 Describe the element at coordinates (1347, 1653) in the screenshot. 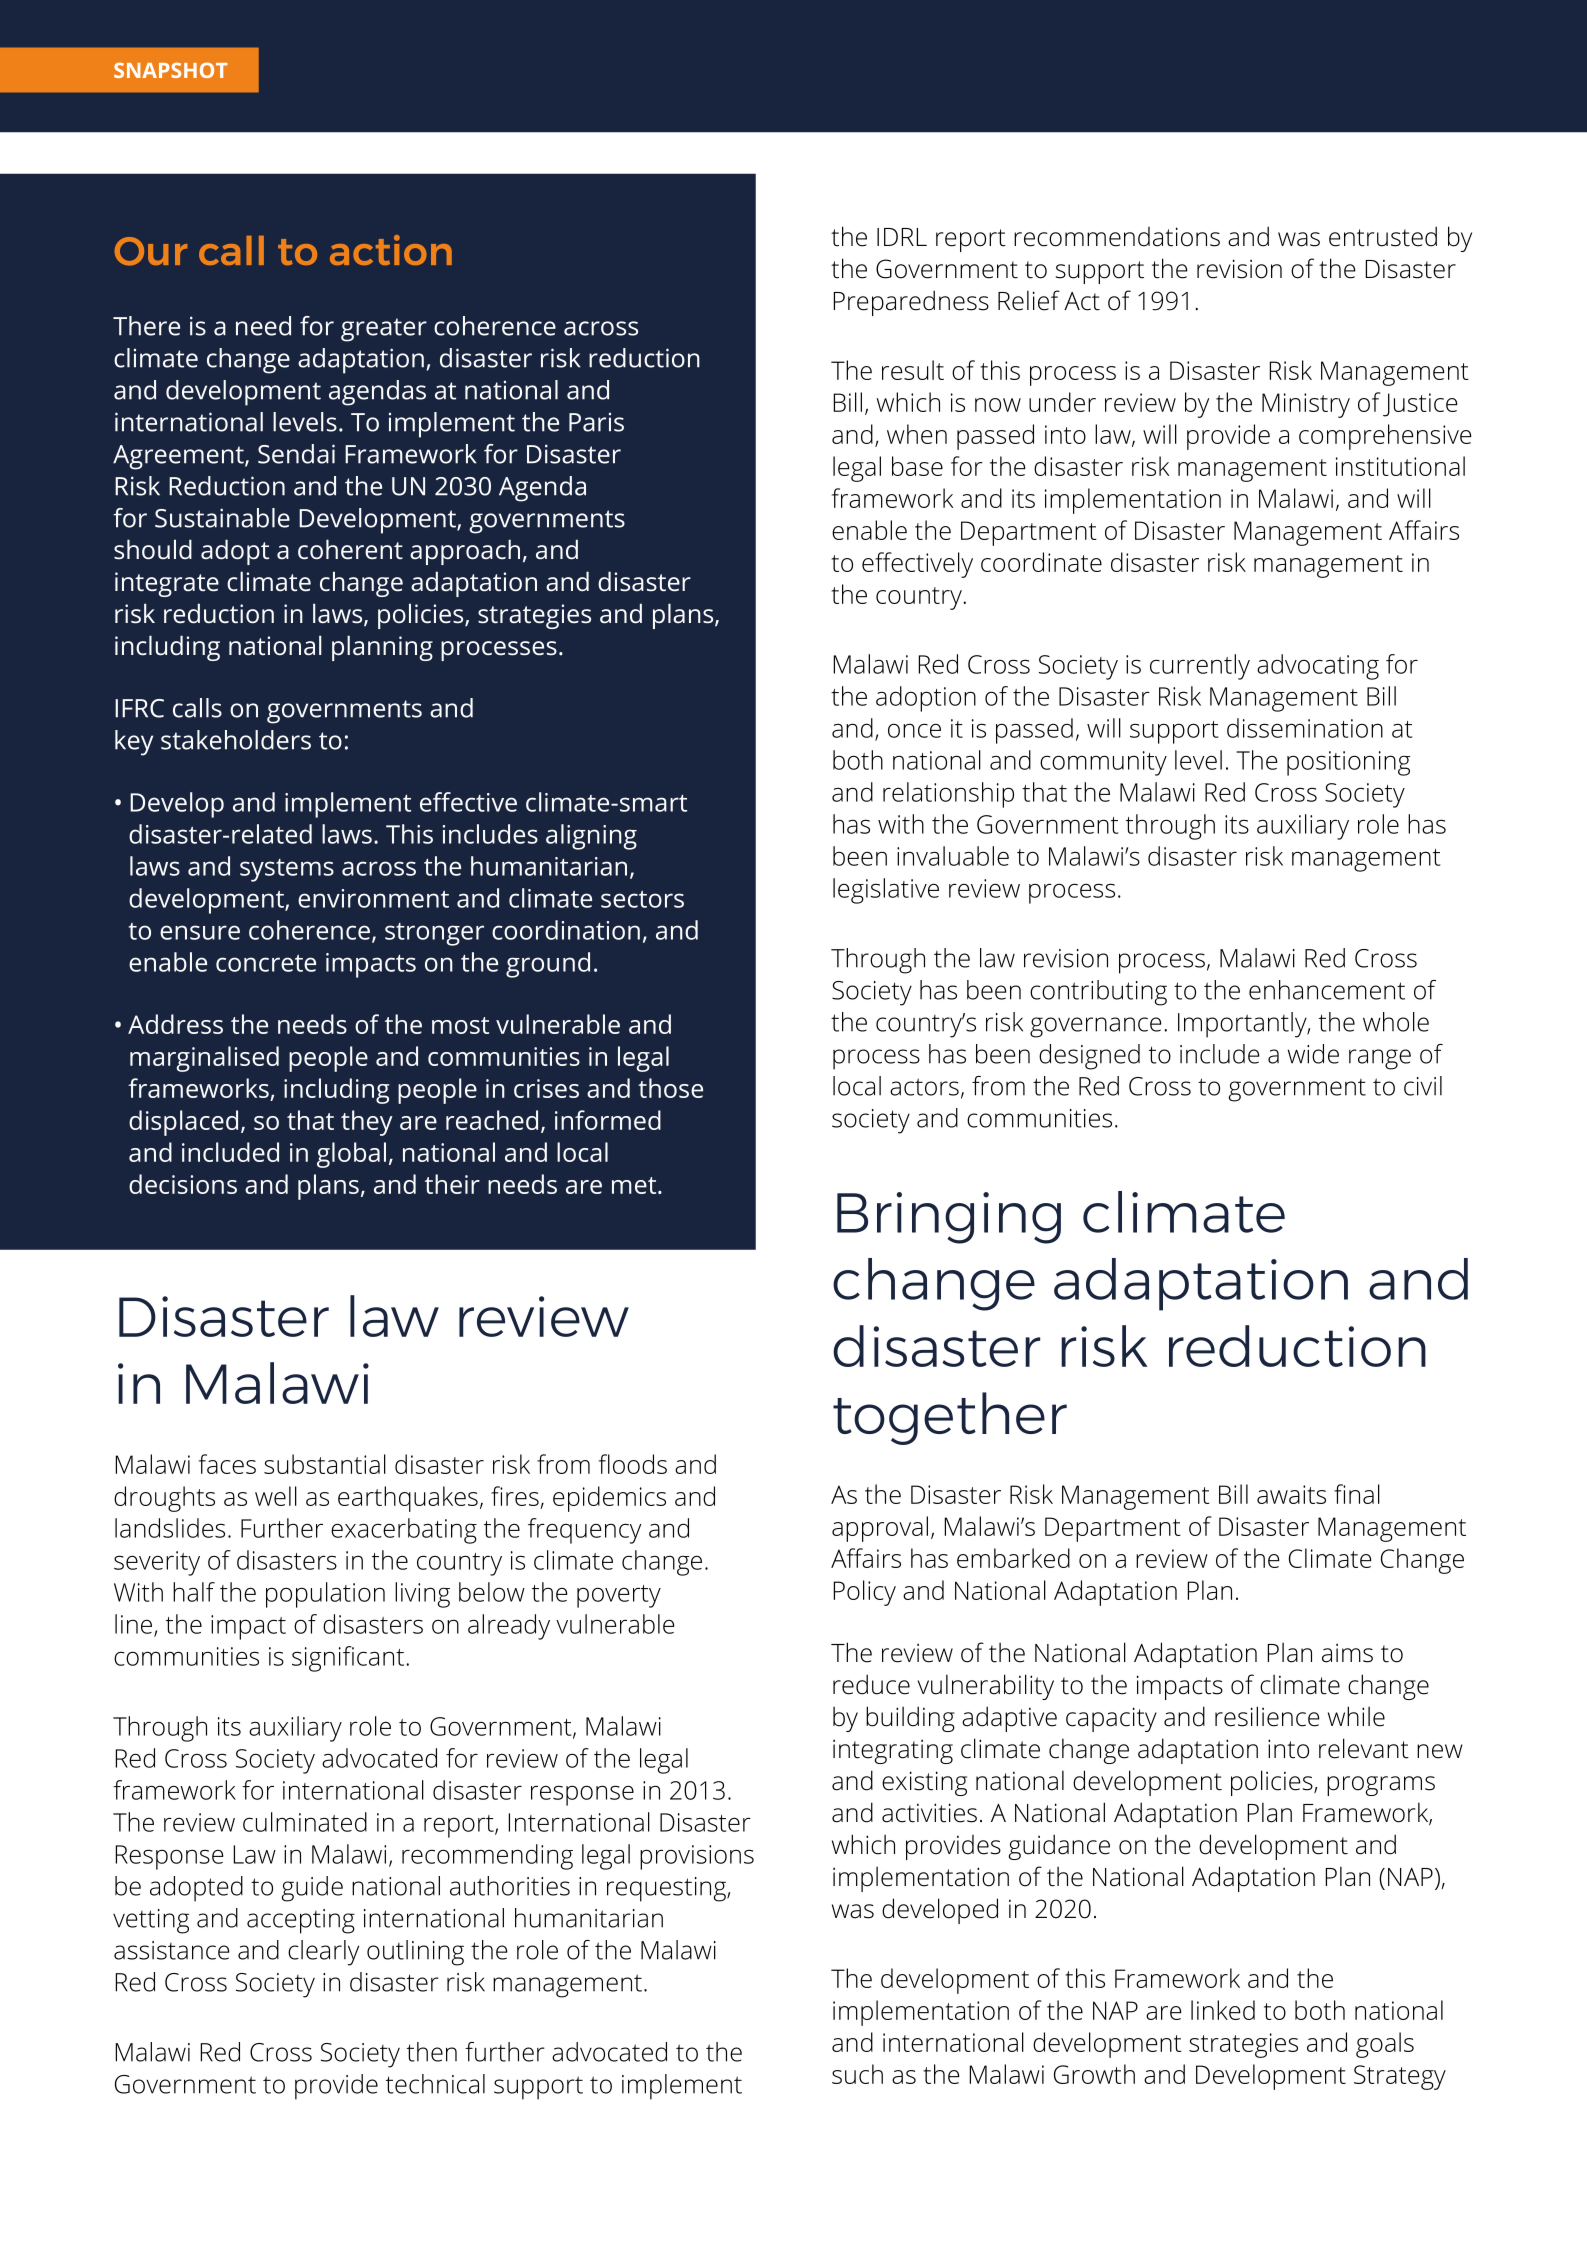

I see `aims` at that location.
